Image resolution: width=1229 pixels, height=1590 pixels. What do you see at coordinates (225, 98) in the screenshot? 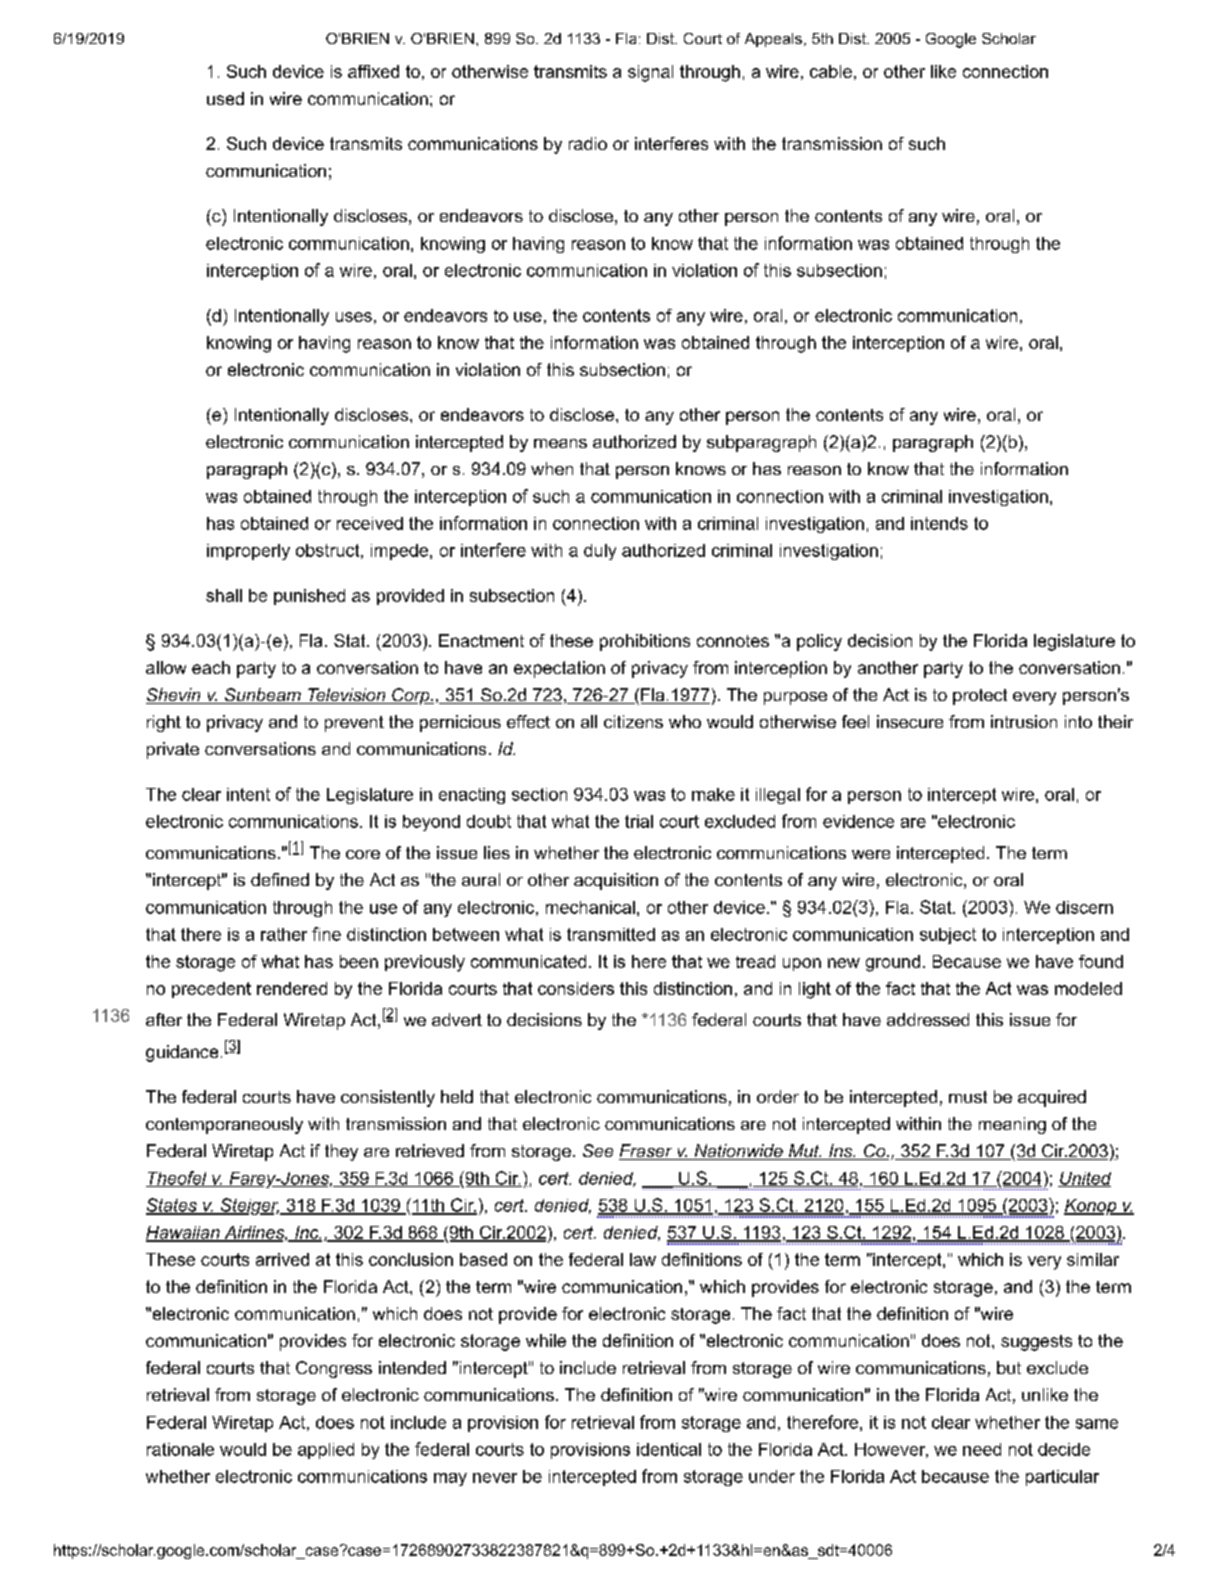
I see `used` at bounding box center [225, 98].
